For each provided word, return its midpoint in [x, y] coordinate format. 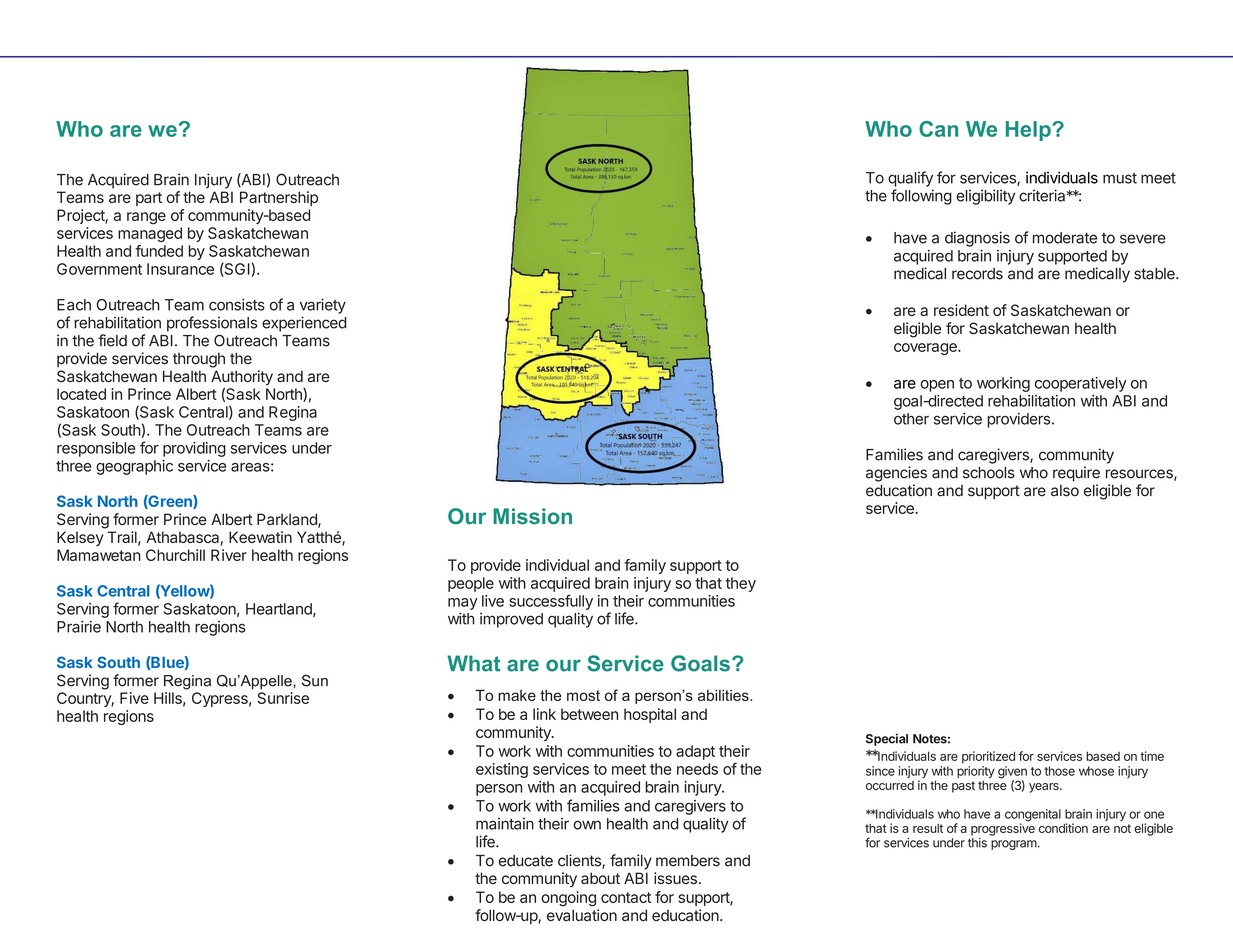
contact [626, 897]
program [1014, 845]
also [1065, 491]
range [146, 218]
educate [526, 861]
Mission [532, 516]
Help [1029, 131]
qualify [910, 179]
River [229, 555]
